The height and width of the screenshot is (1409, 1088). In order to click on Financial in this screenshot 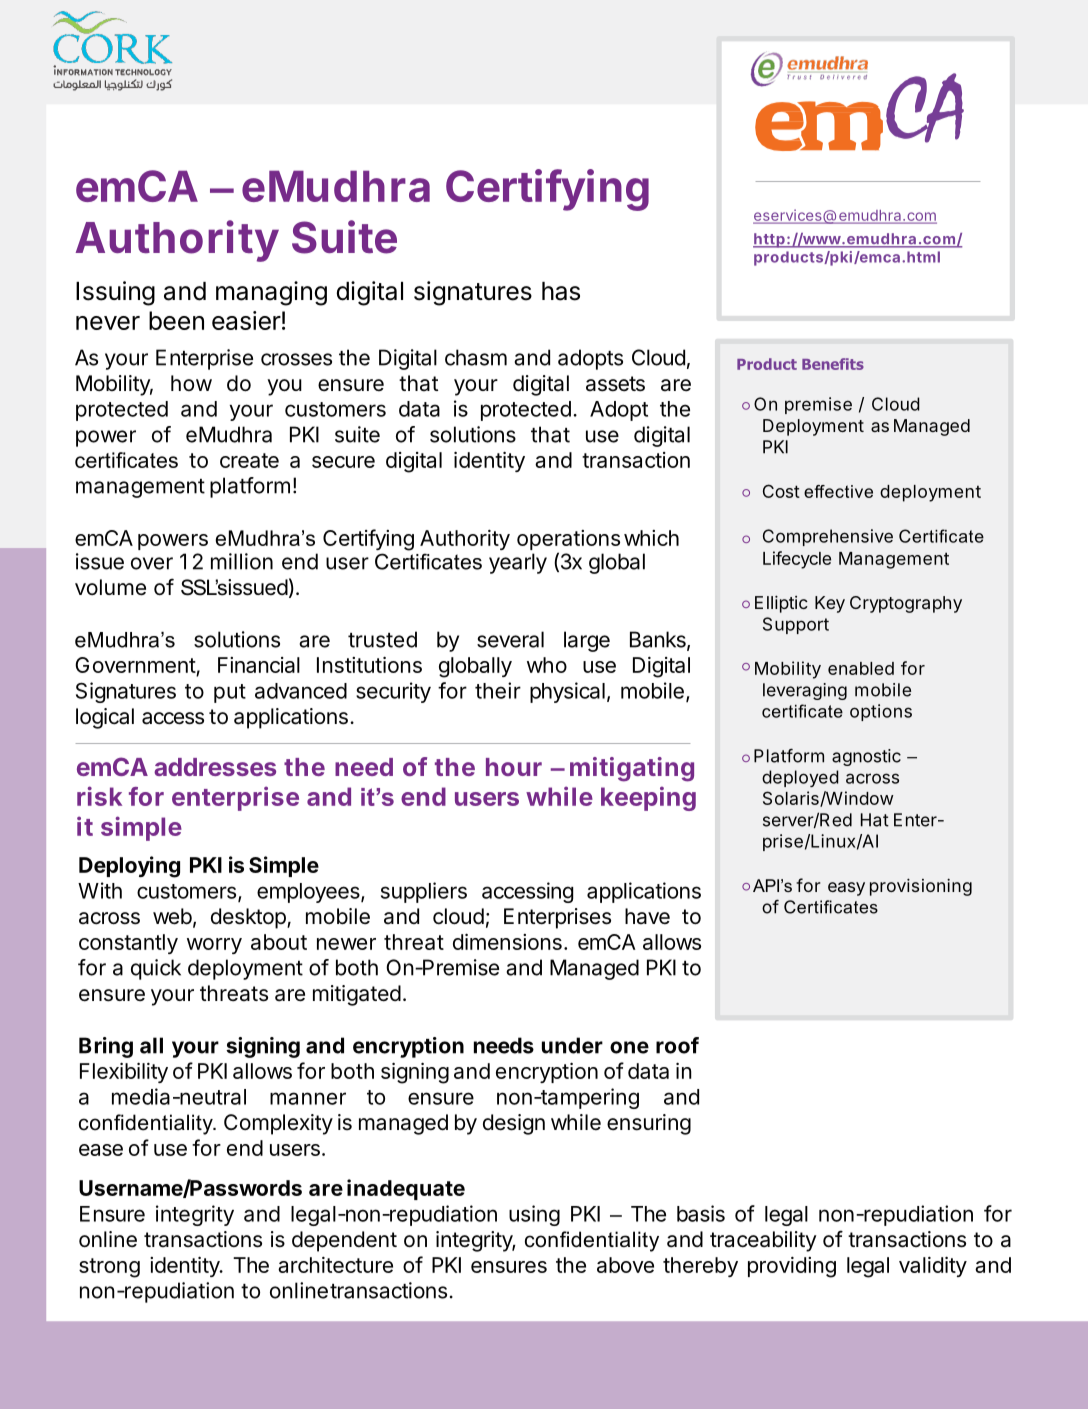, I will do `click(259, 665)`.
